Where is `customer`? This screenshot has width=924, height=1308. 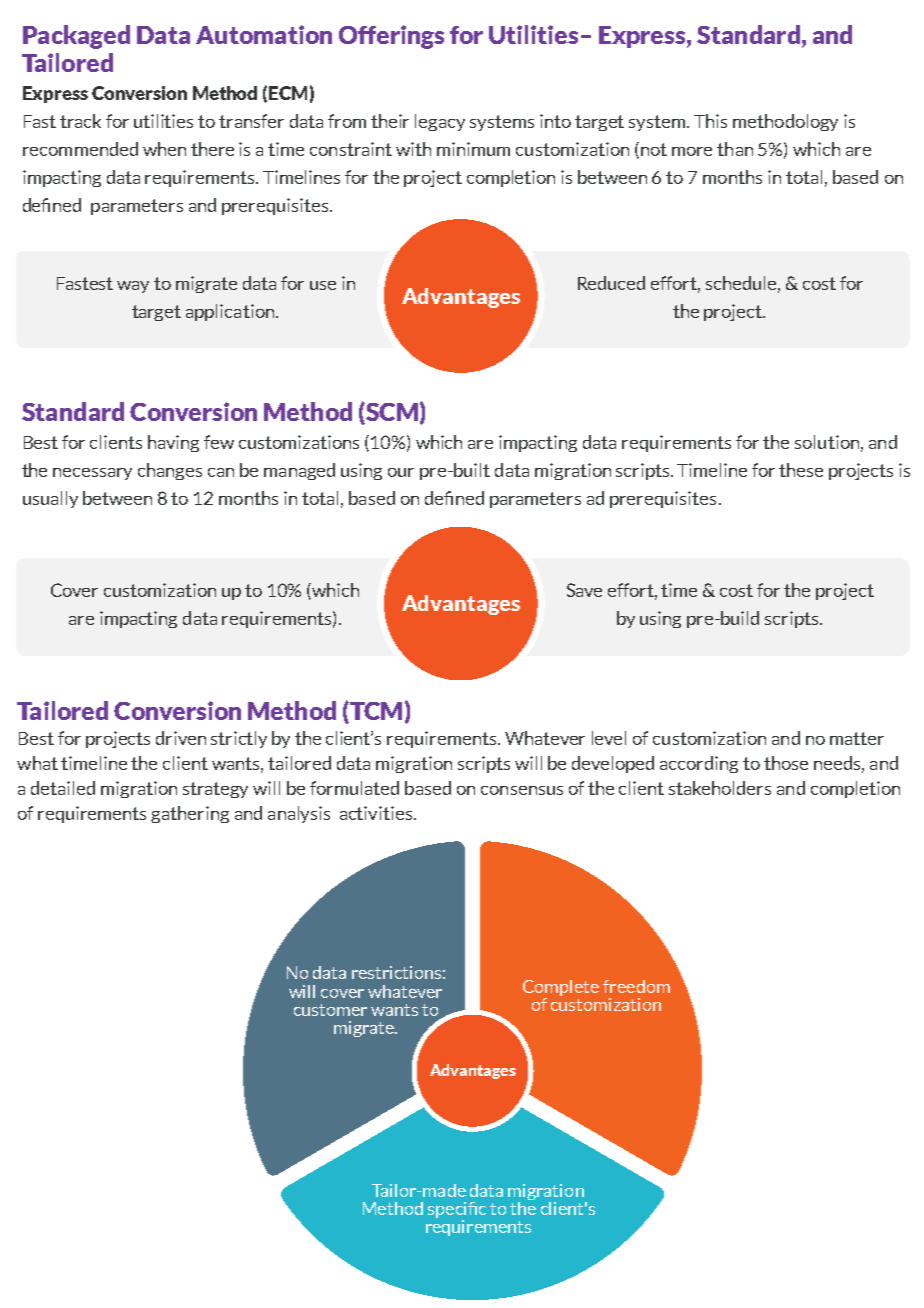 customer is located at coordinates (330, 1010).
